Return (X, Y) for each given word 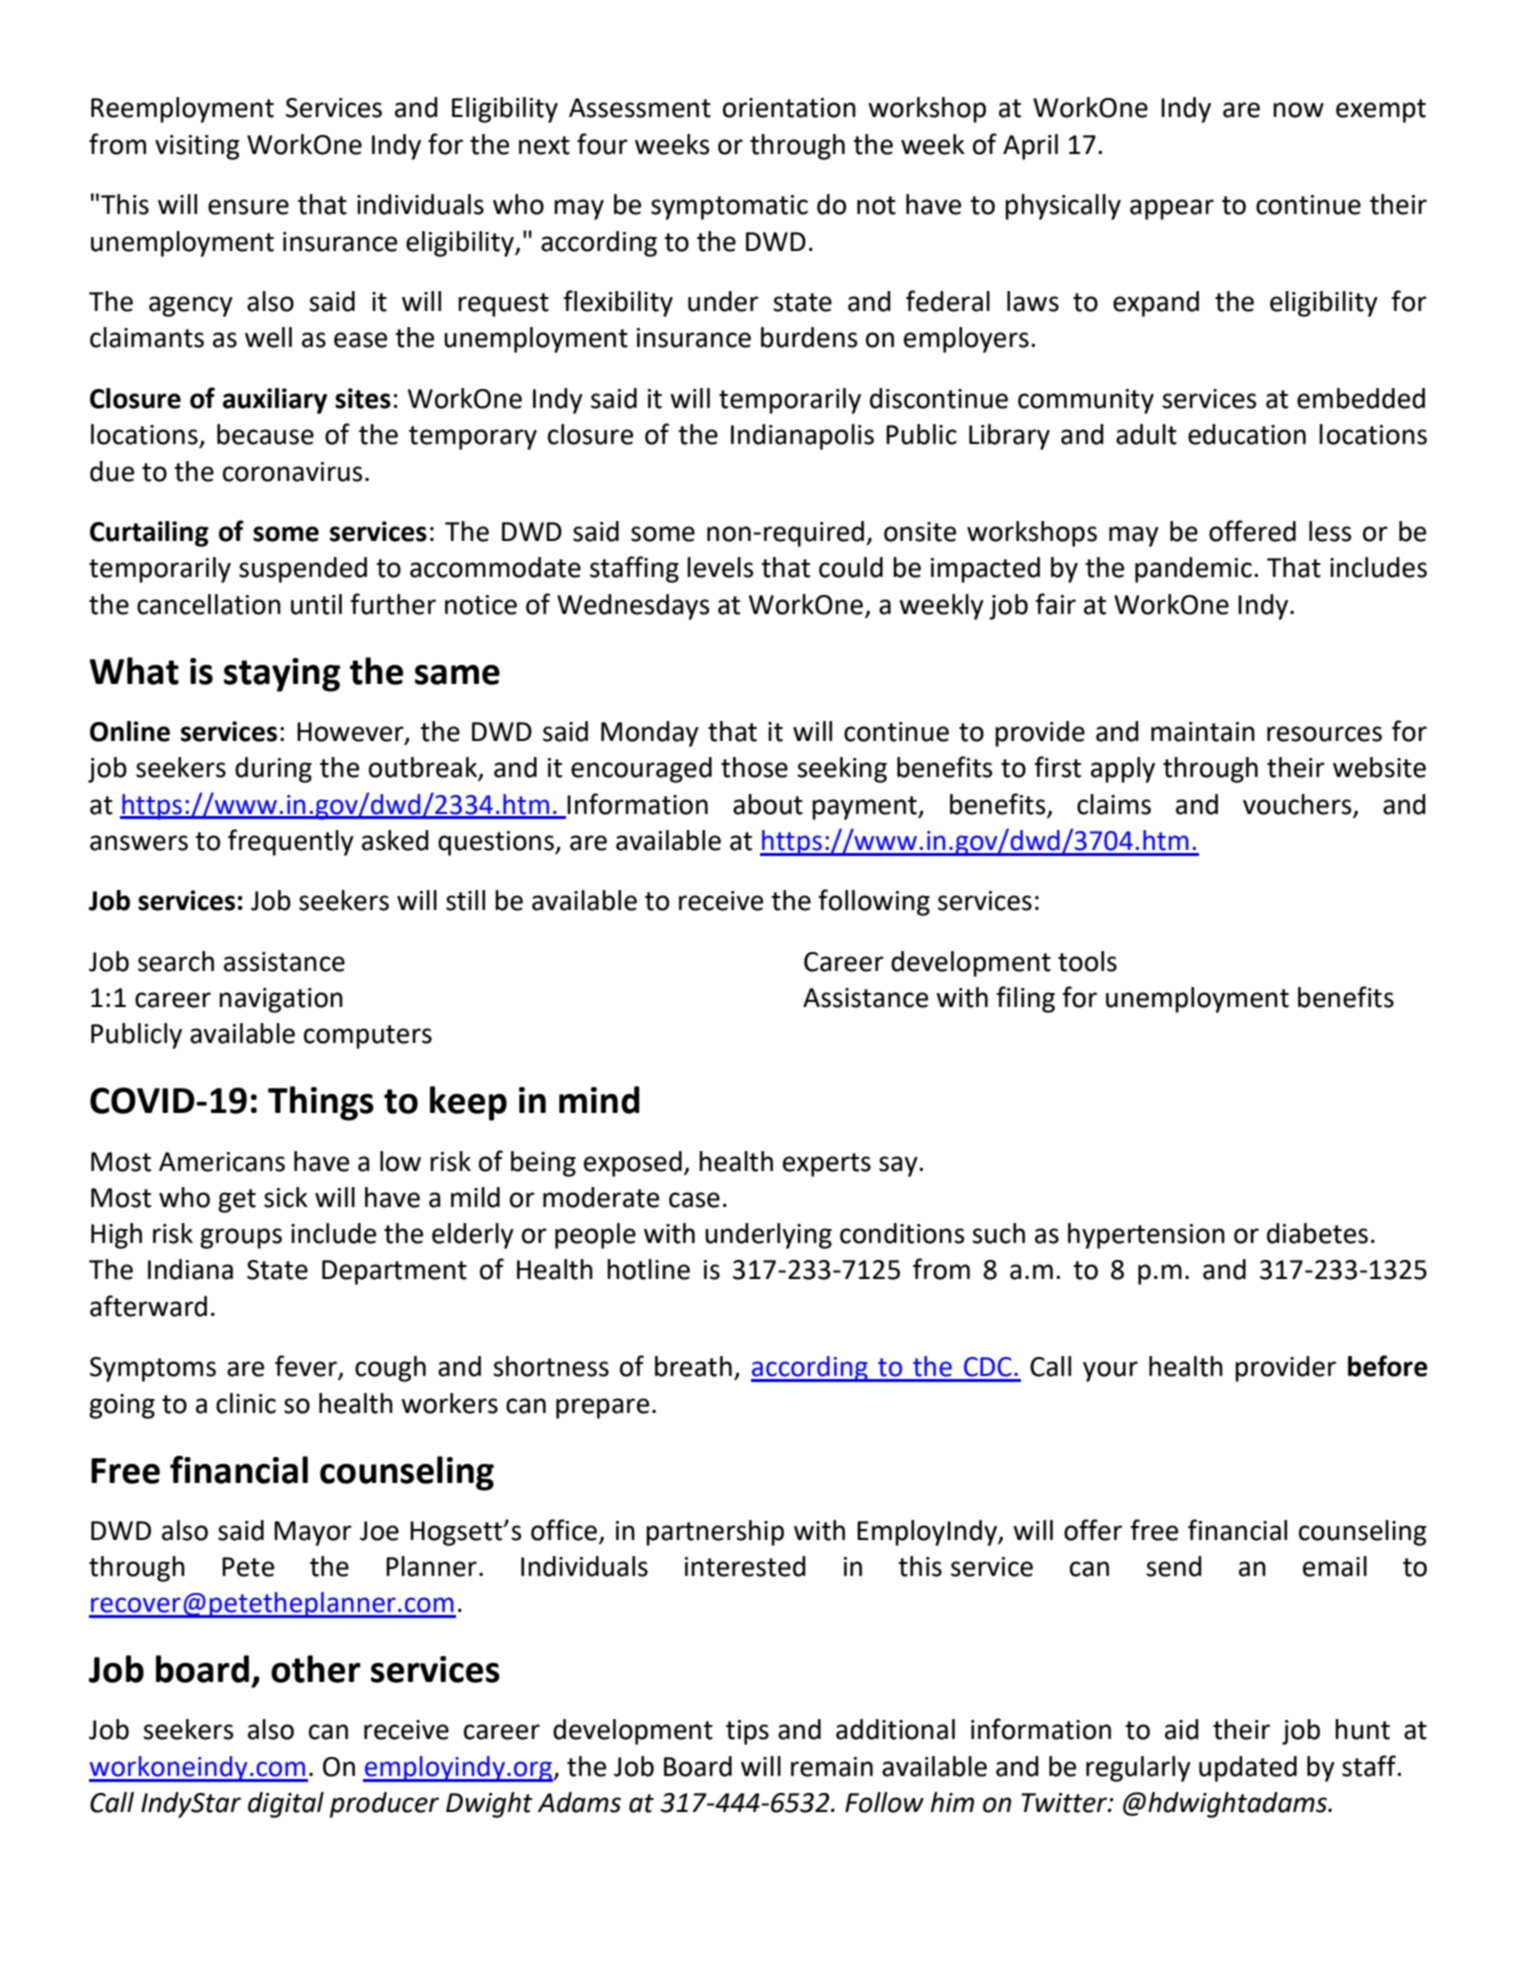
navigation (281, 1000)
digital (286, 1805)
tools (1087, 961)
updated (1248, 1769)
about (768, 804)
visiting (197, 147)
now (1298, 110)
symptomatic (729, 207)
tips (747, 1732)
